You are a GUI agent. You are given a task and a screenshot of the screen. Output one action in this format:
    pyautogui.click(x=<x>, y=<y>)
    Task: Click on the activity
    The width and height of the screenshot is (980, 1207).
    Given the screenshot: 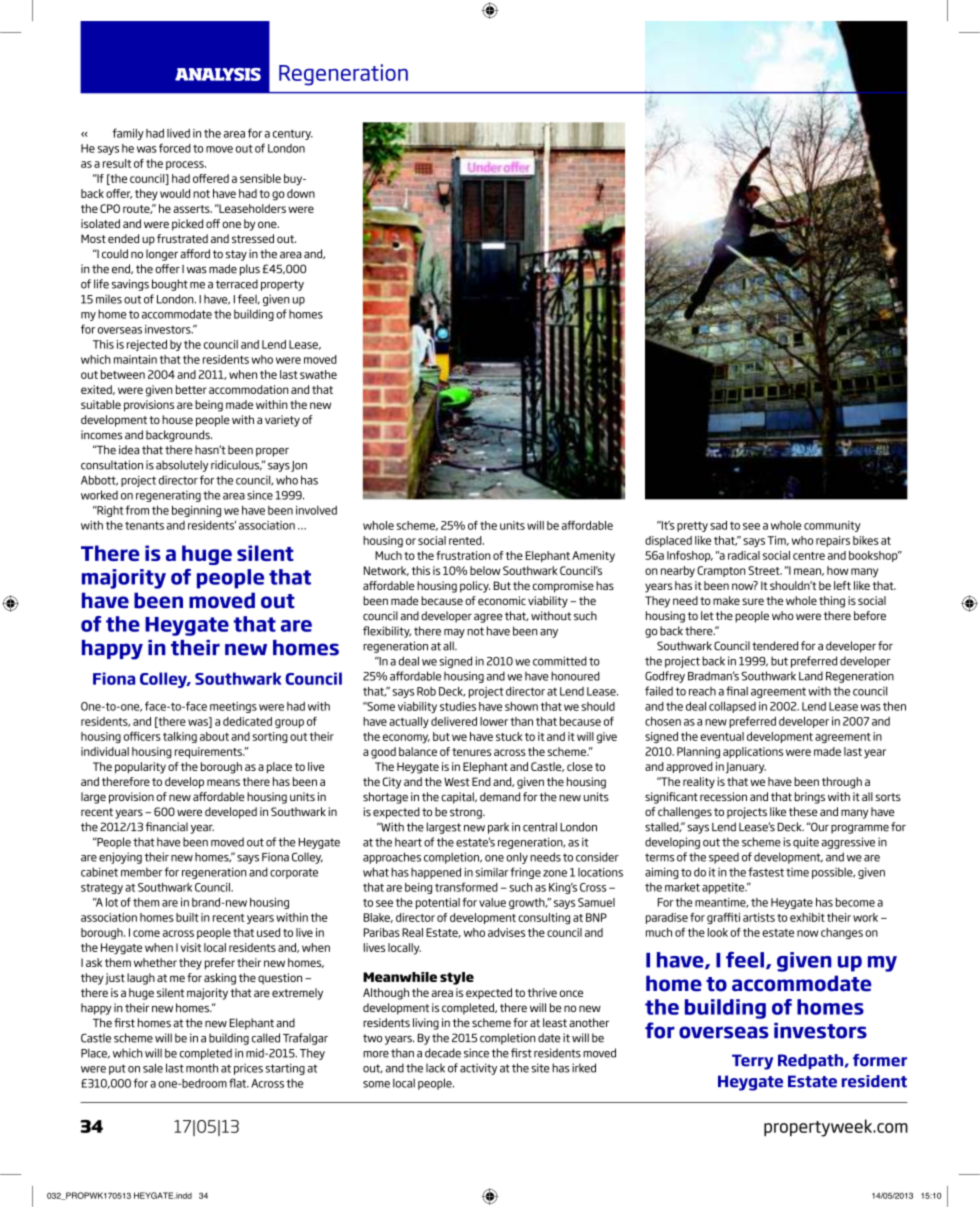 What is the action you would take?
    pyautogui.click(x=478, y=1069)
